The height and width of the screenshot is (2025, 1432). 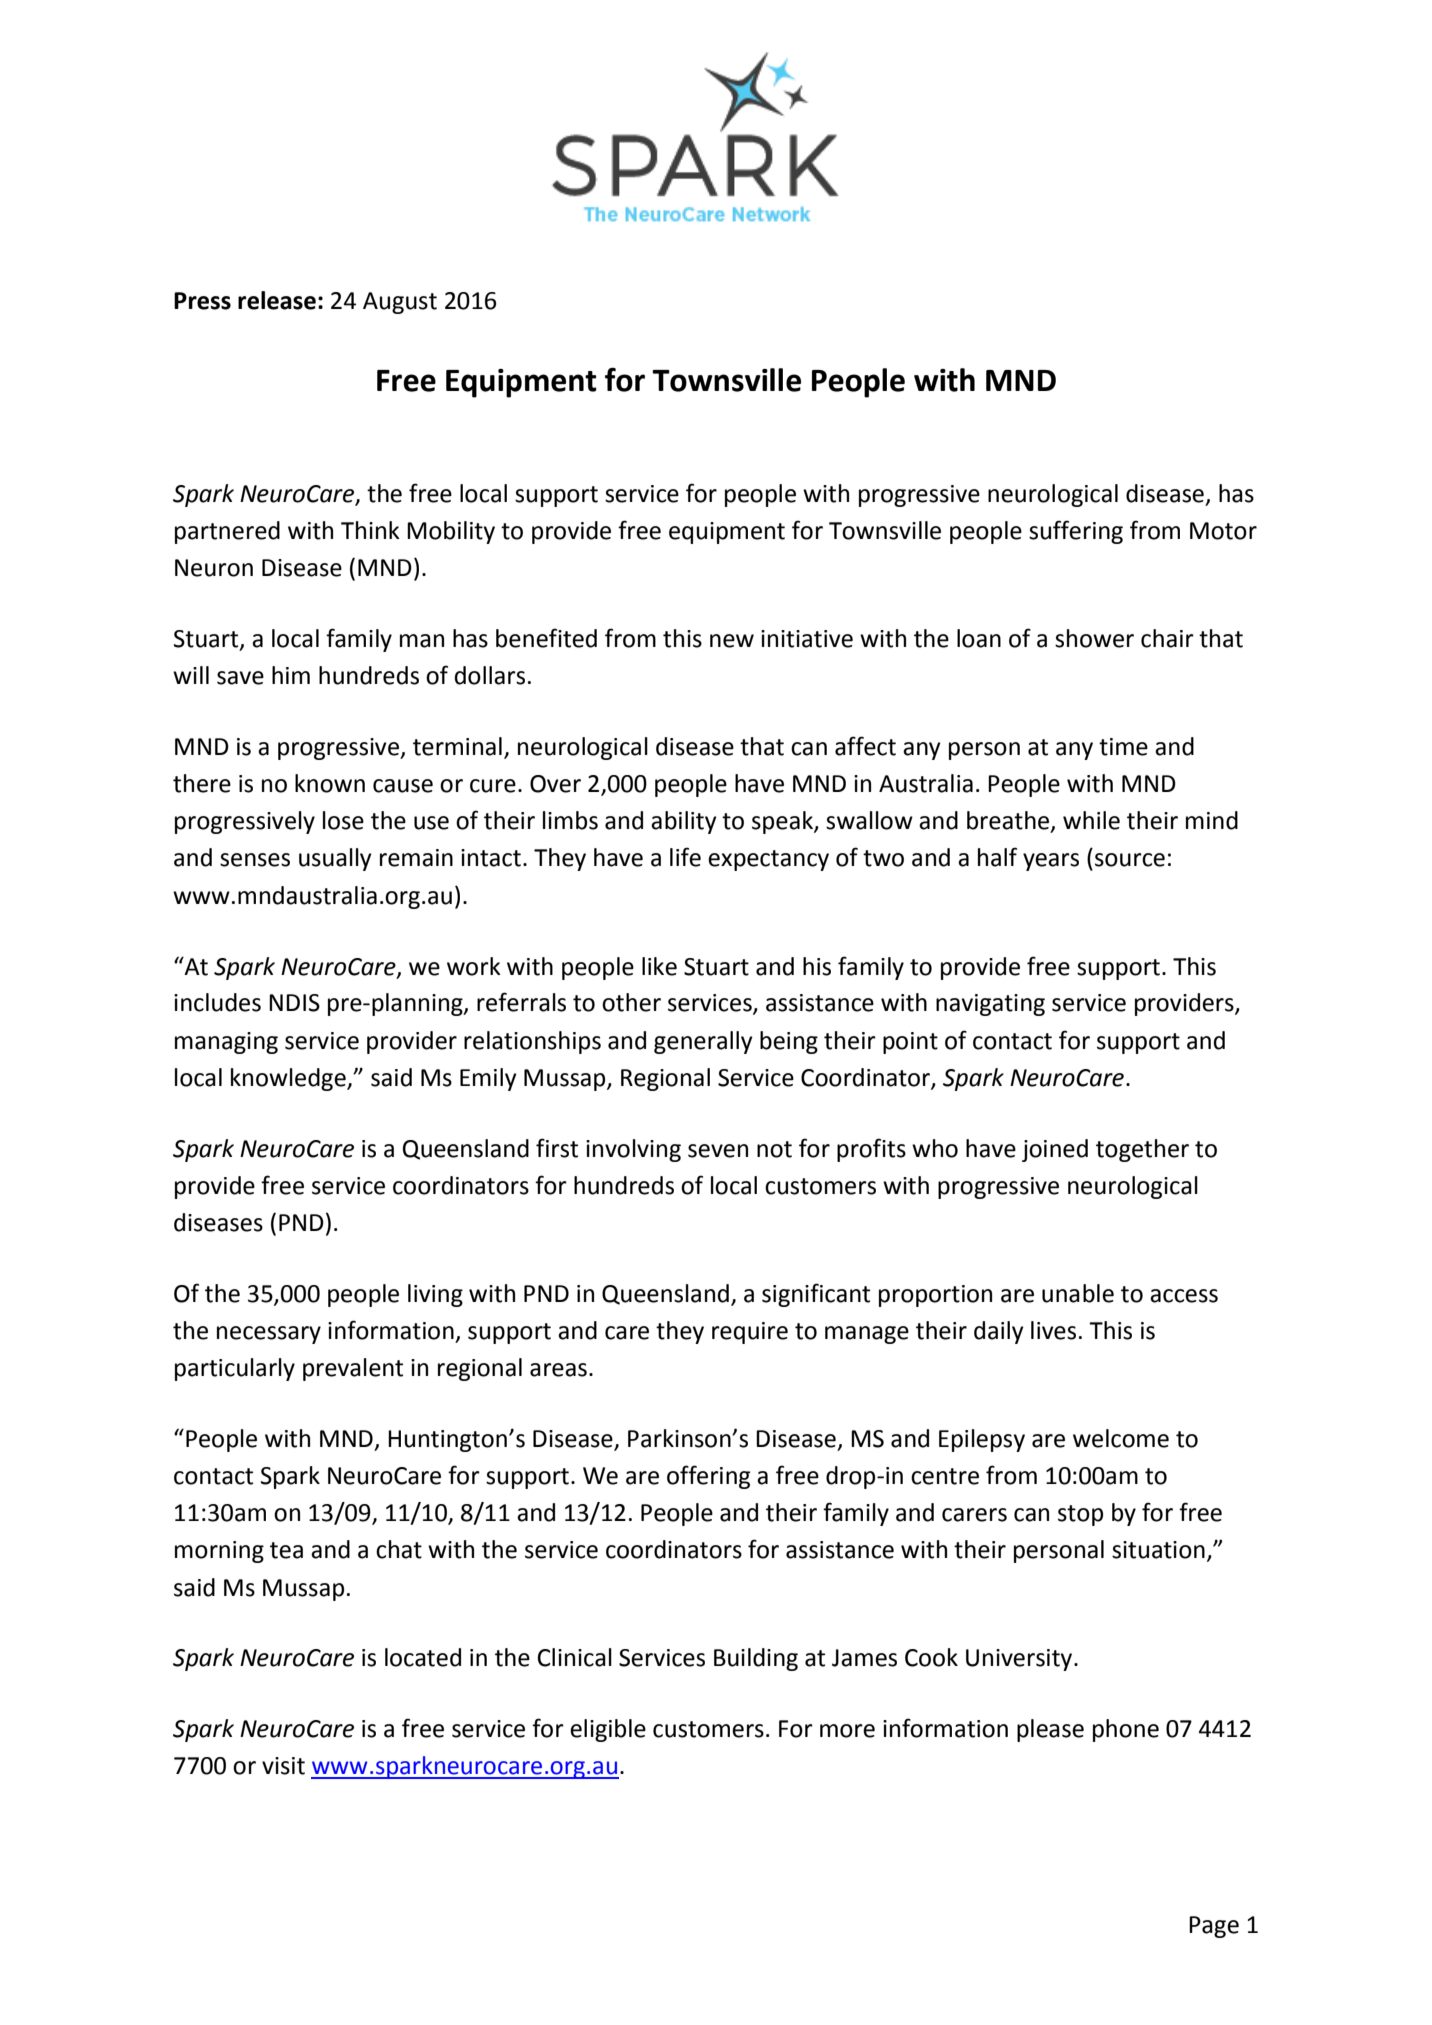 What do you see at coordinates (283, 1766) in the screenshot?
I see `visit` at bounding box center [283, 1766].
